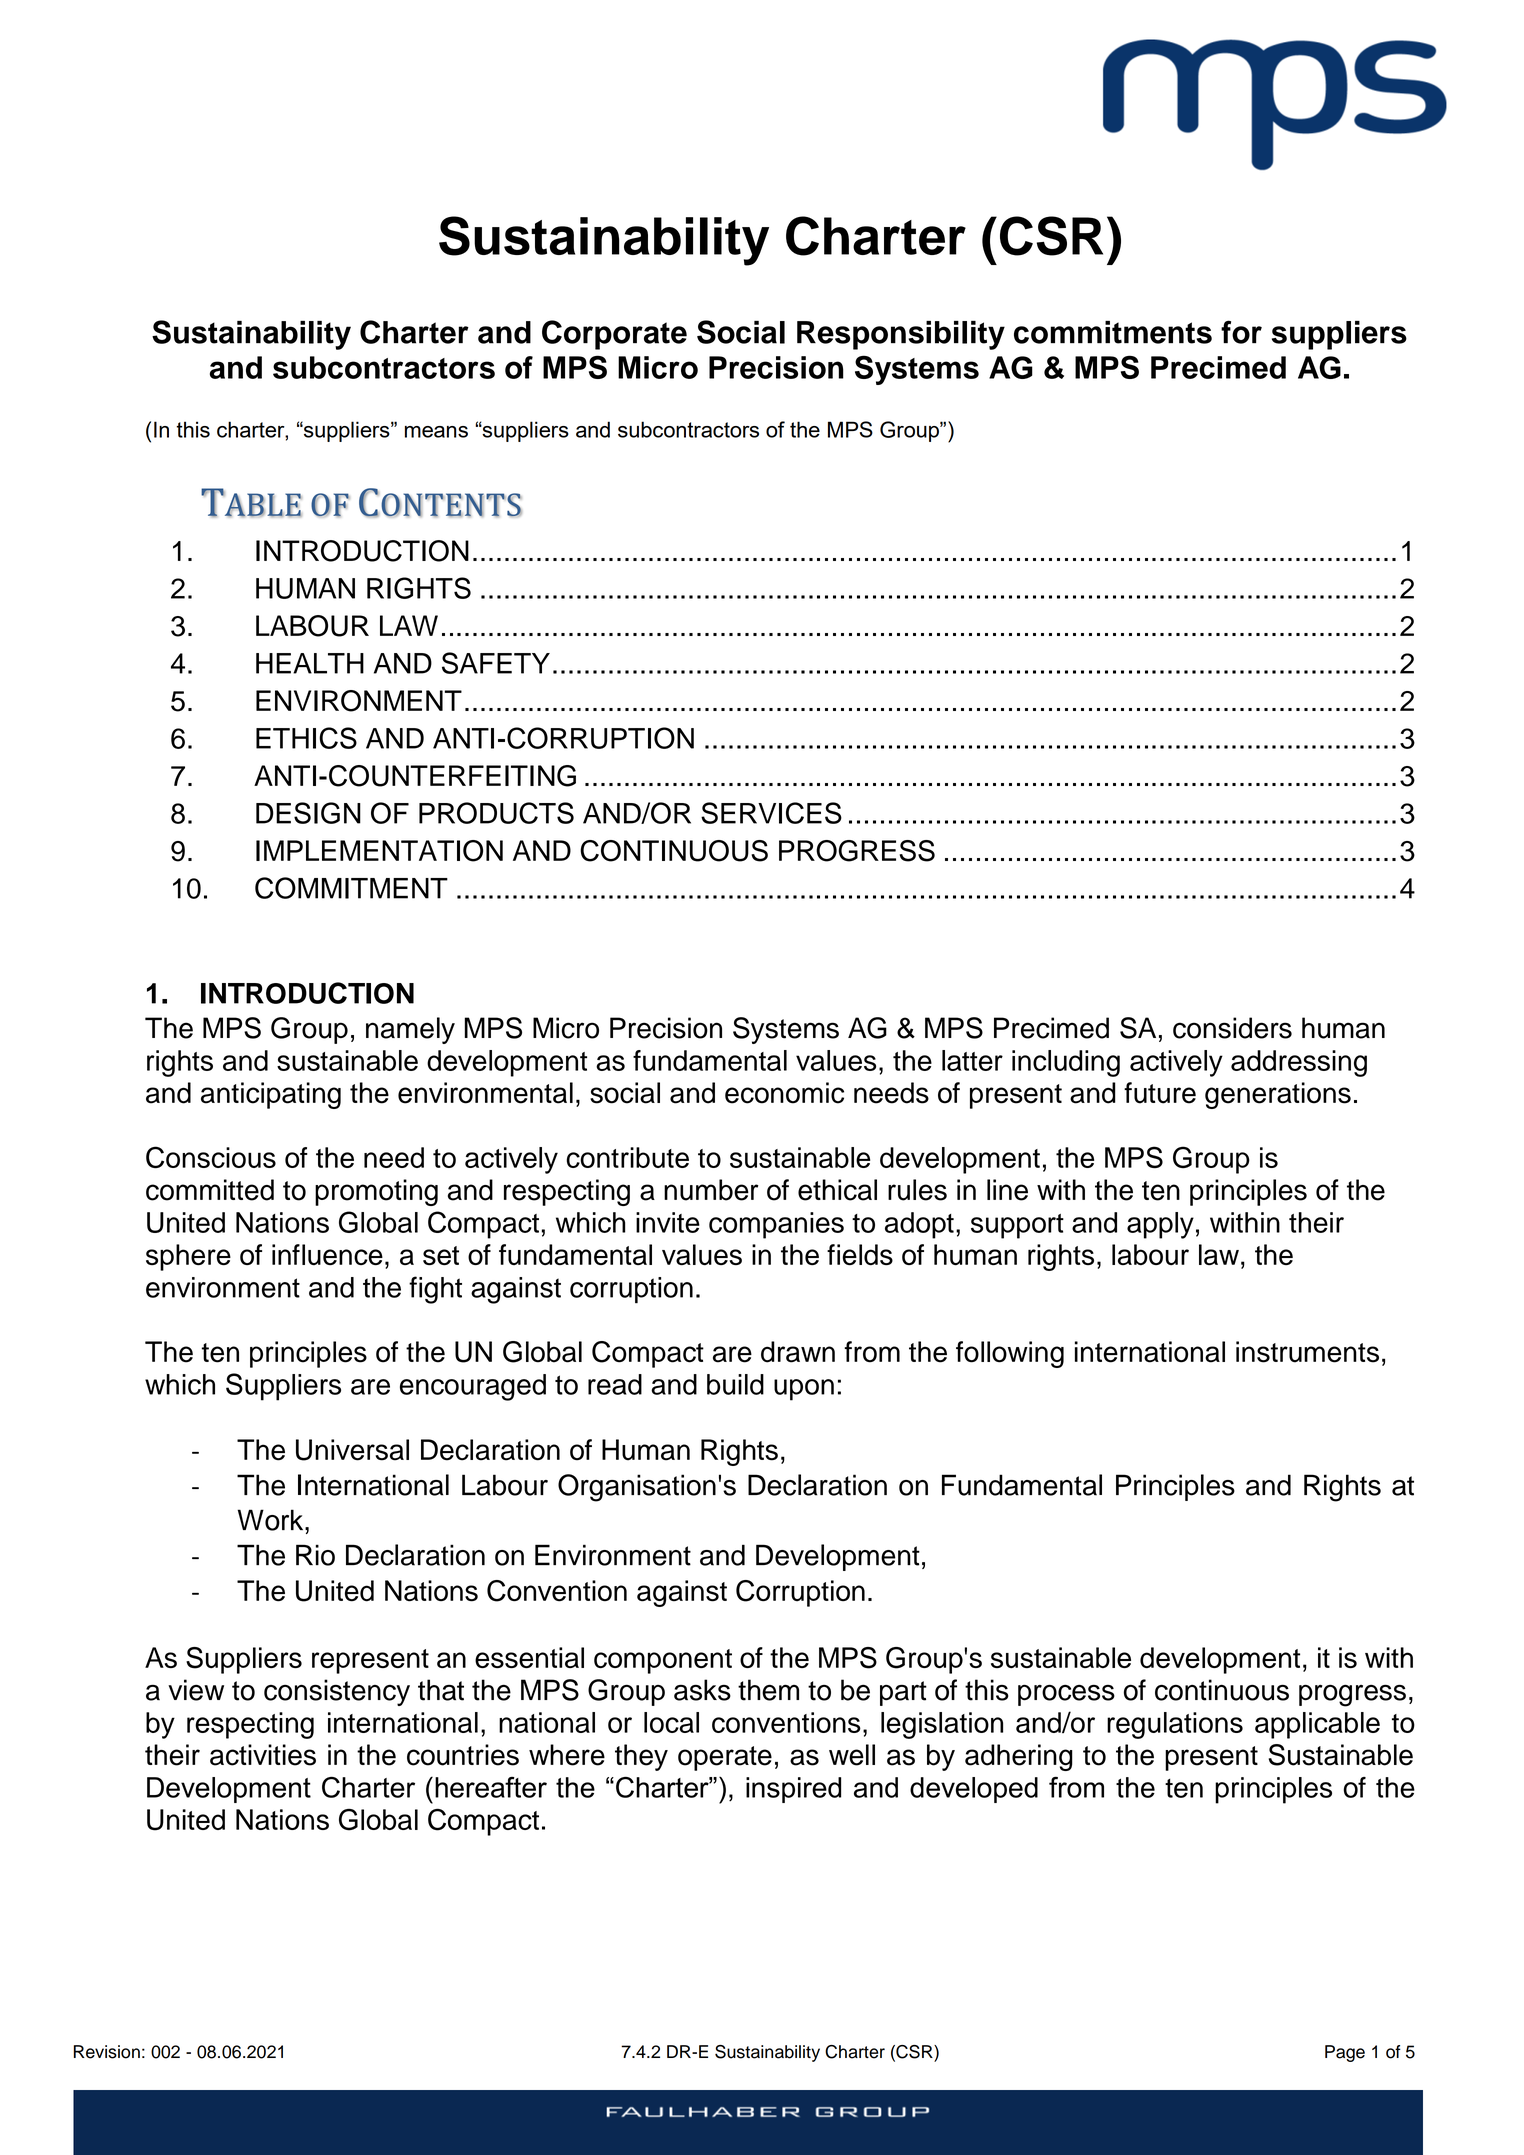  I want to click on number, so click(711, 1190).
